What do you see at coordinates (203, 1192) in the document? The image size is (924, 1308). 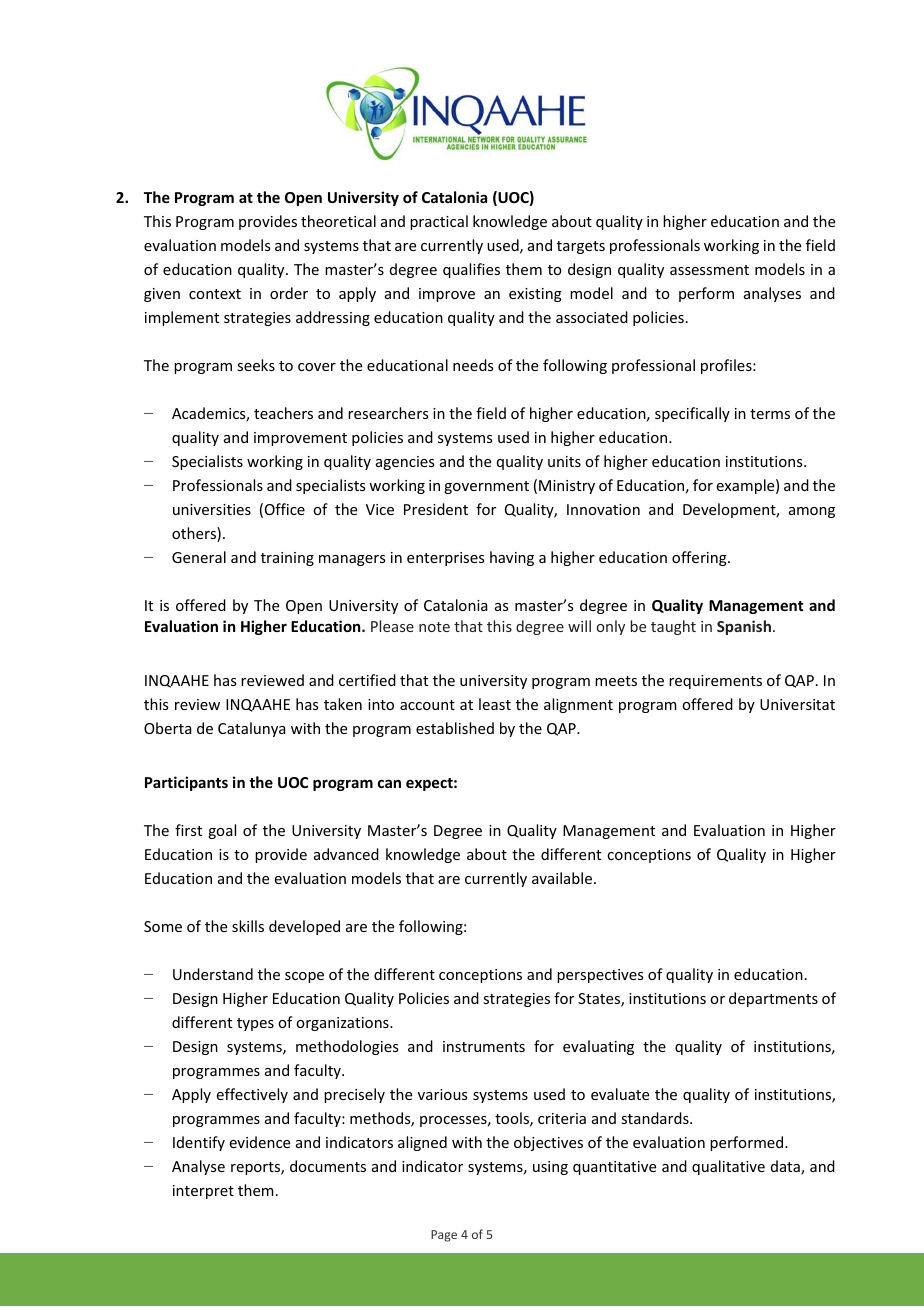 I see `interpret` at bounding box center [203, 1192].
